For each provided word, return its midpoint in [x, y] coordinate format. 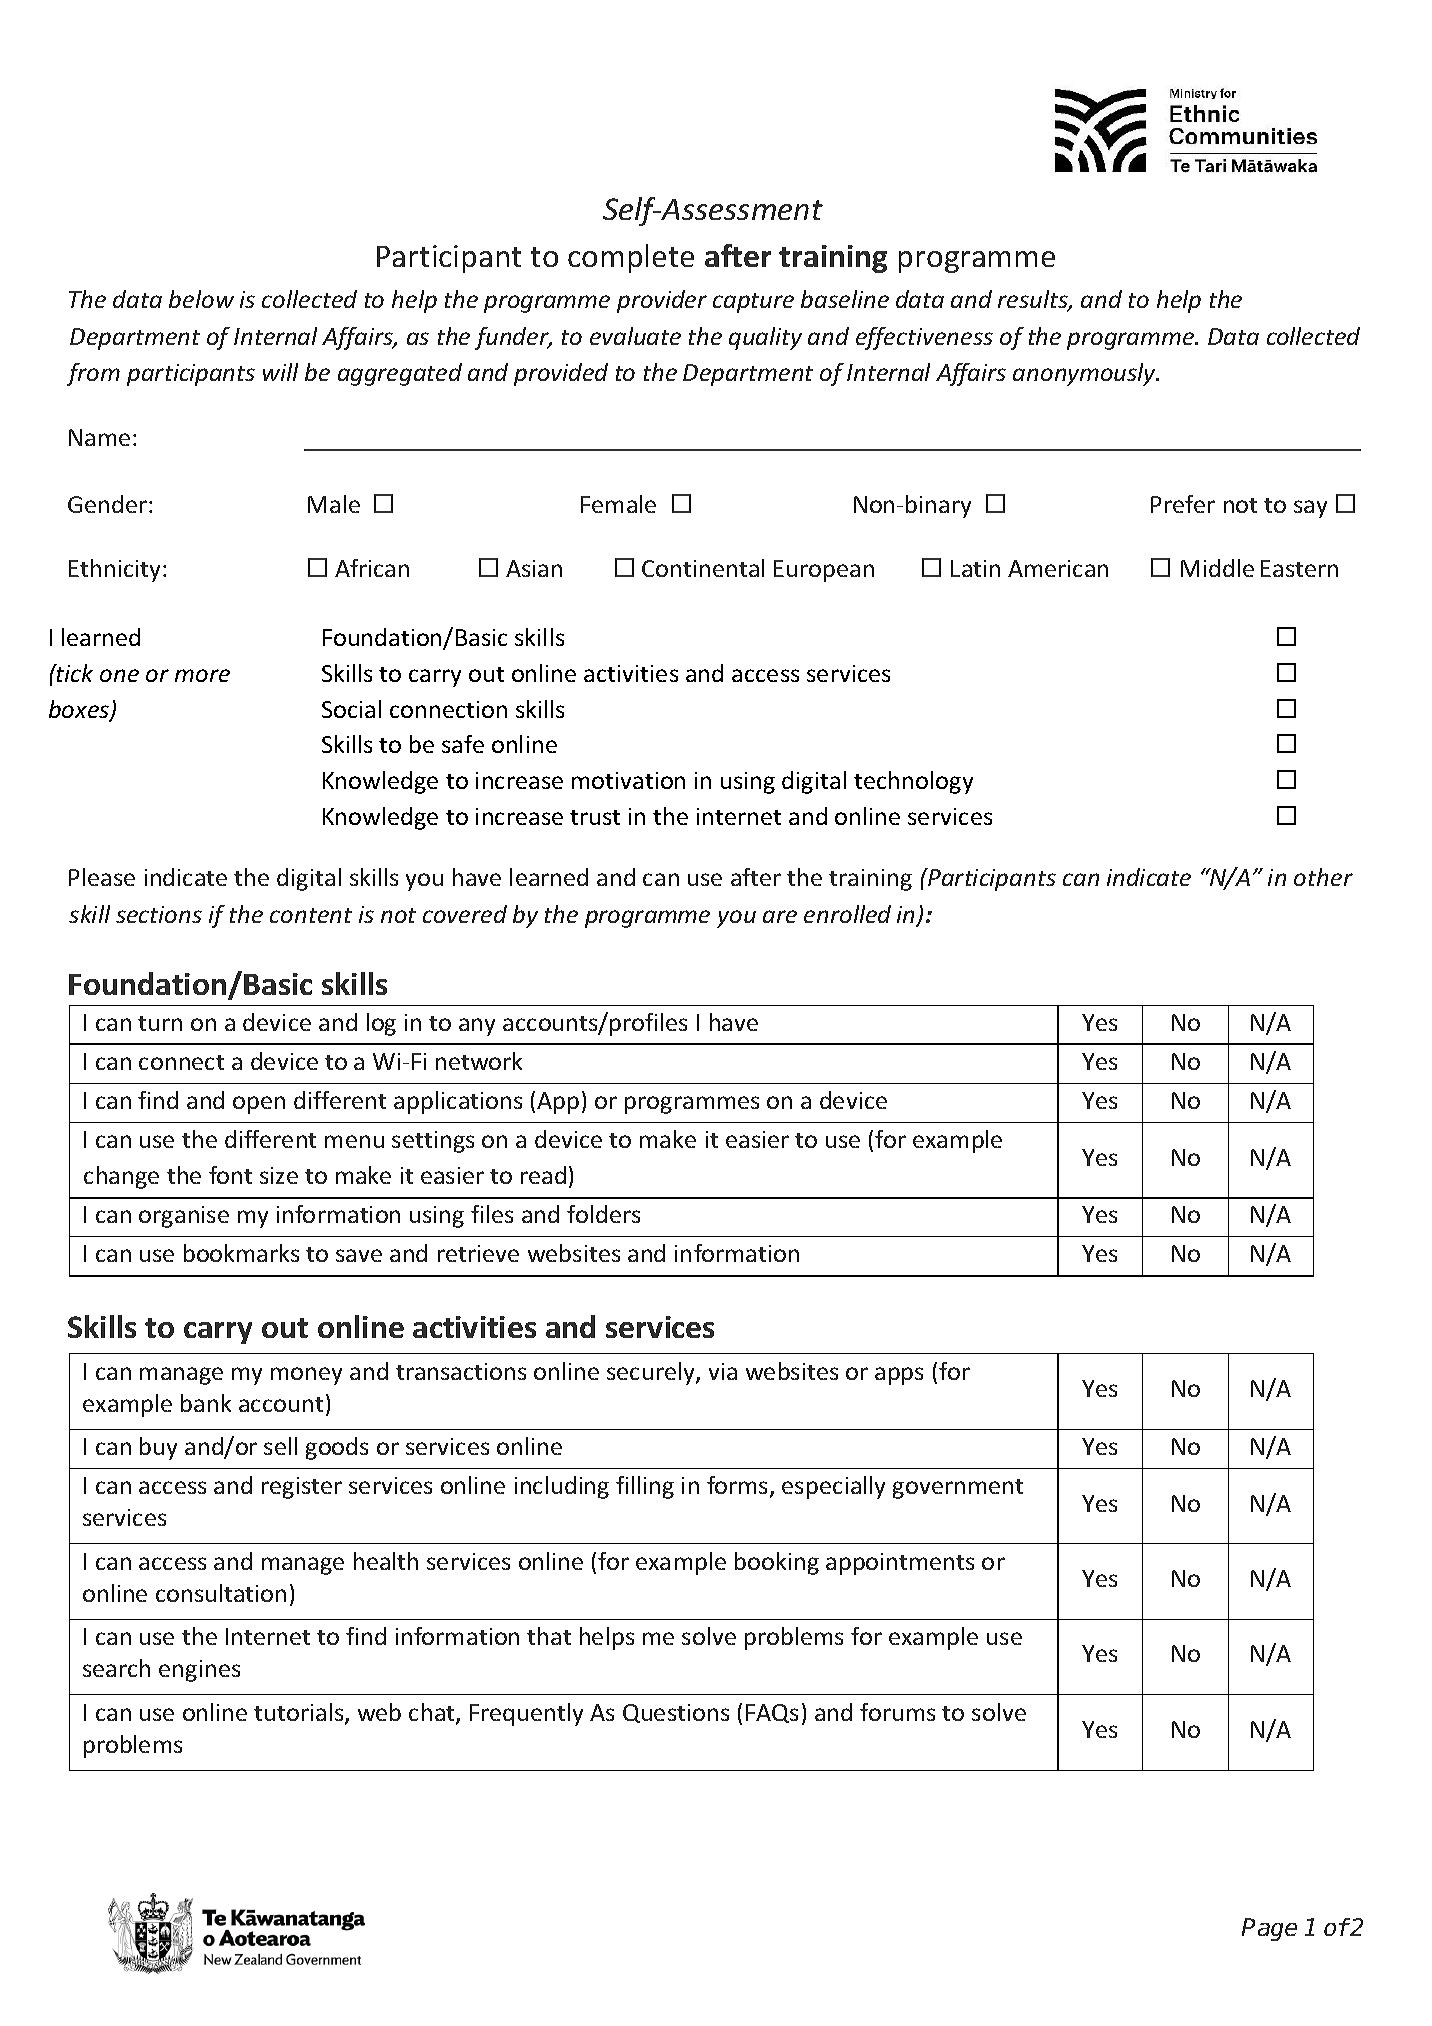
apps [899, 1376]
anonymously [1085, 374]
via [723, 1371]
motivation [628, 780]
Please [102, 877]
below [201, 299]
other [1323, 877]
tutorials [300, 1713]
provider [662, 301]
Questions [676, 1713]
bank [206, 1403]
